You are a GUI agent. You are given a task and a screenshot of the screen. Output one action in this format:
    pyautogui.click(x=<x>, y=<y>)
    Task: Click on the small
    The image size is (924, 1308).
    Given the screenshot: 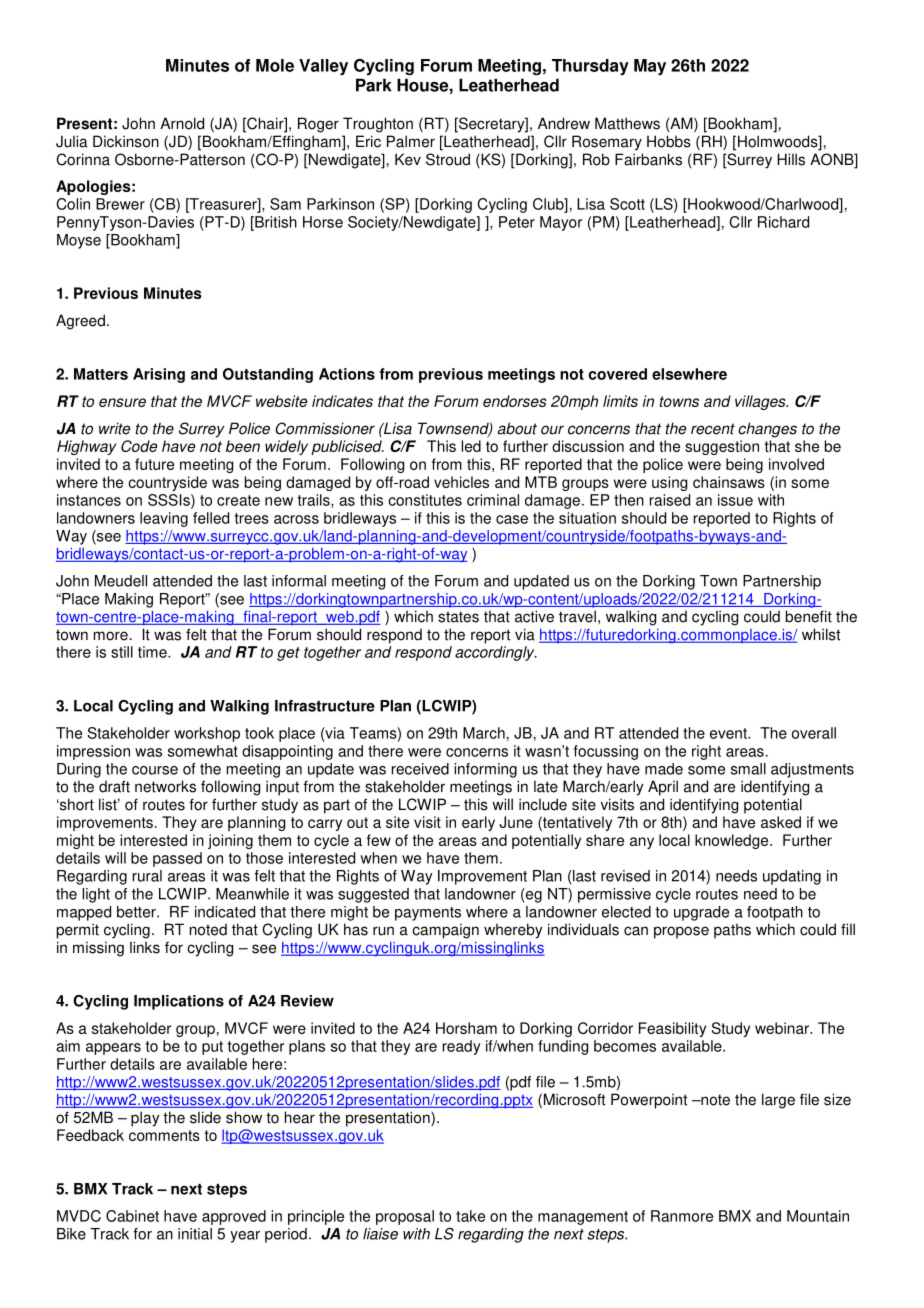 What is the action you would take?
    pyautogui.click(x=748, y=769)
